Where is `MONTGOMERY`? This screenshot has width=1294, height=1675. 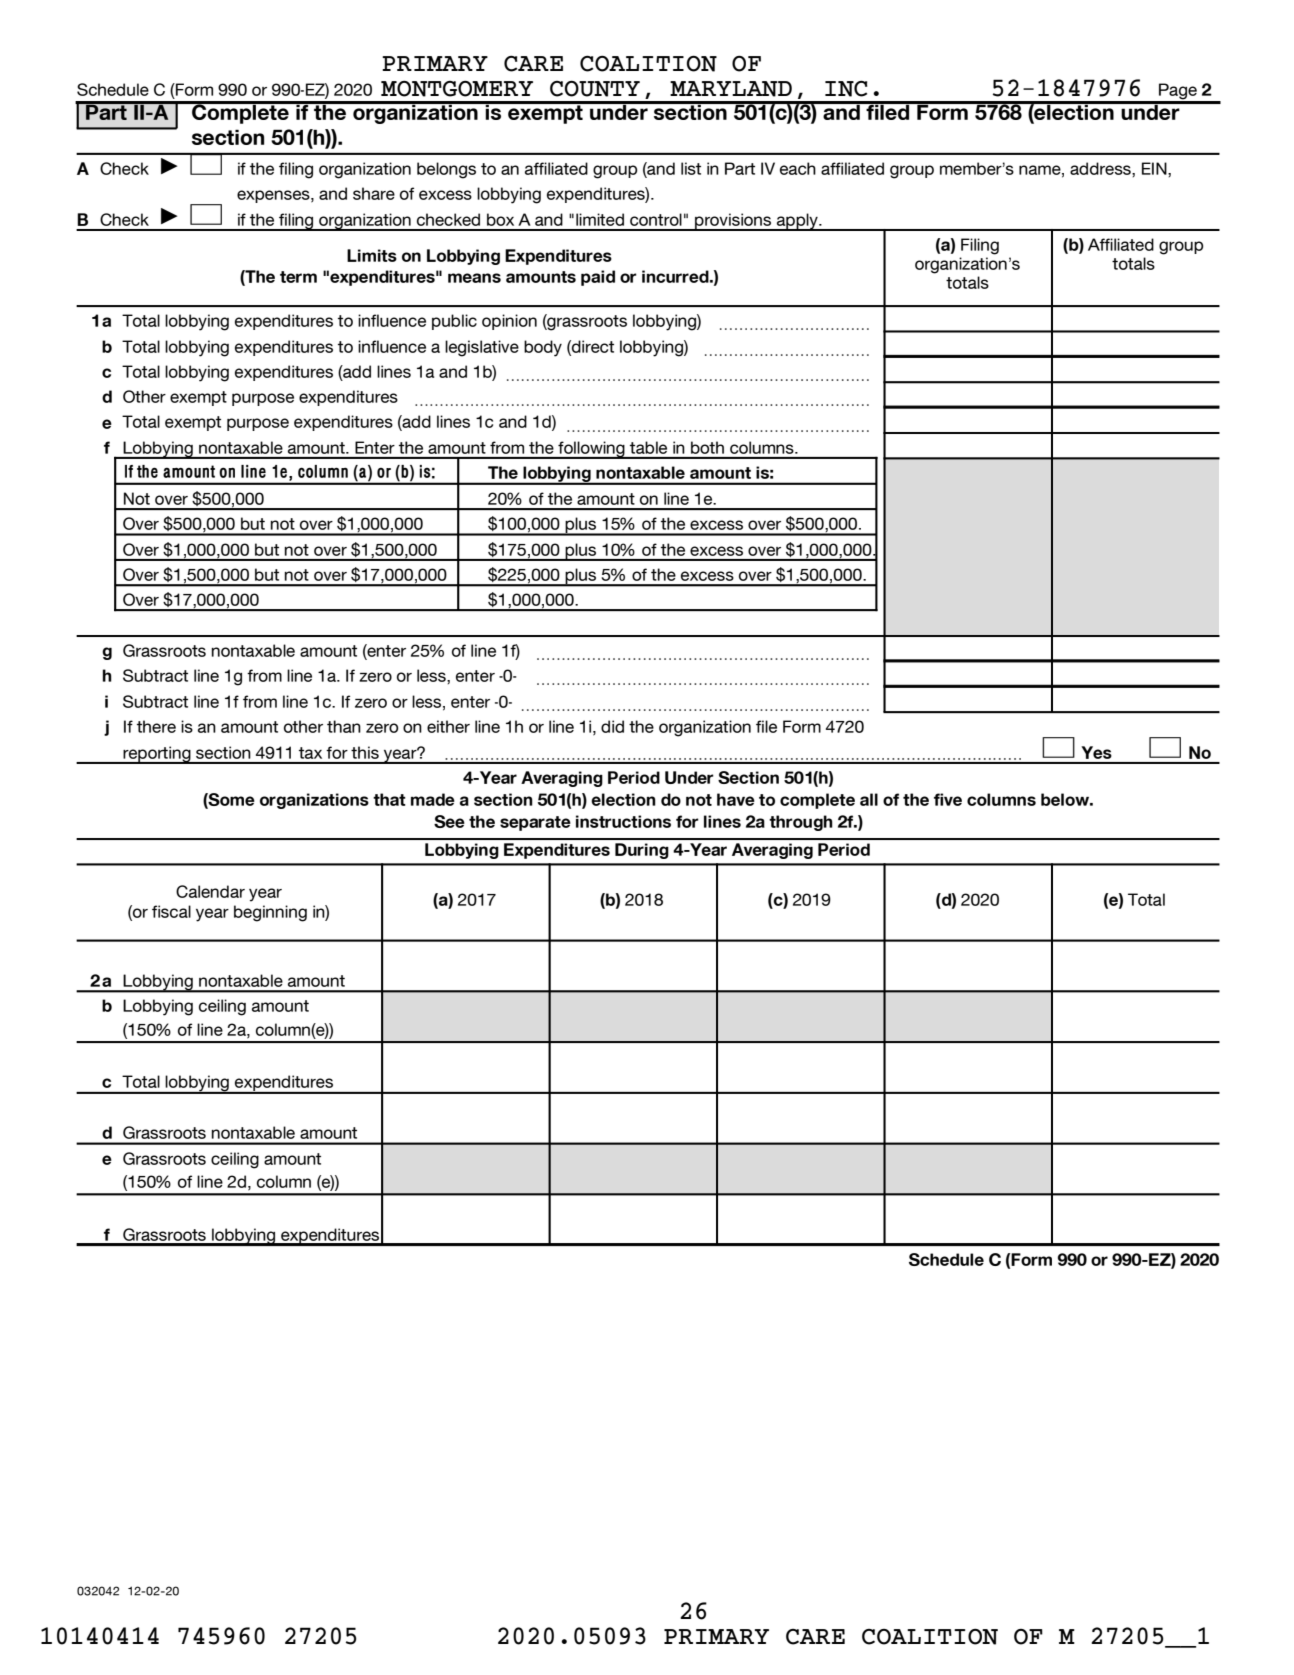 MONTGOMERY is located at coordinates (457, 89).
